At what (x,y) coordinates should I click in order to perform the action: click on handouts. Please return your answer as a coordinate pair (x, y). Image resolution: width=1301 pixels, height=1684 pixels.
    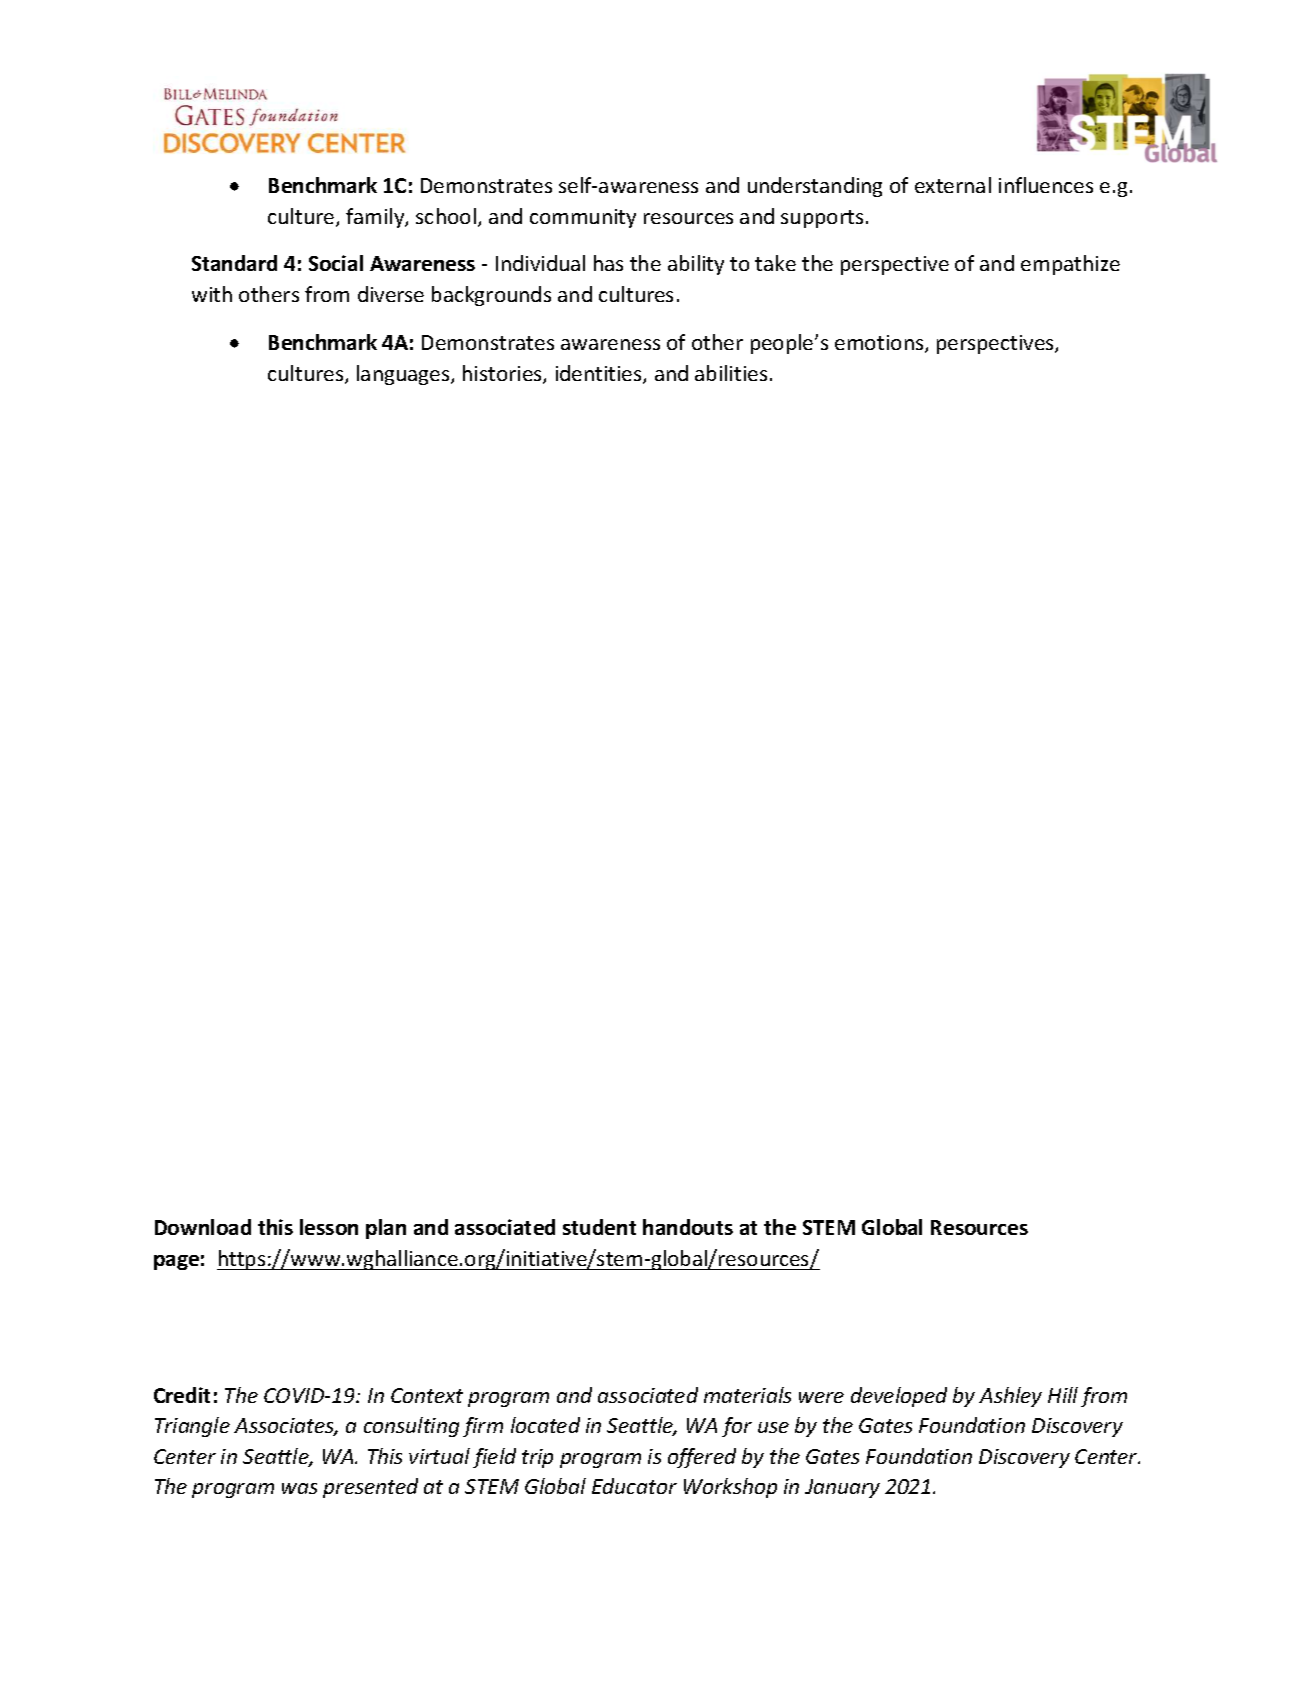
    Looking at the image, I should click on (688, 1227).
